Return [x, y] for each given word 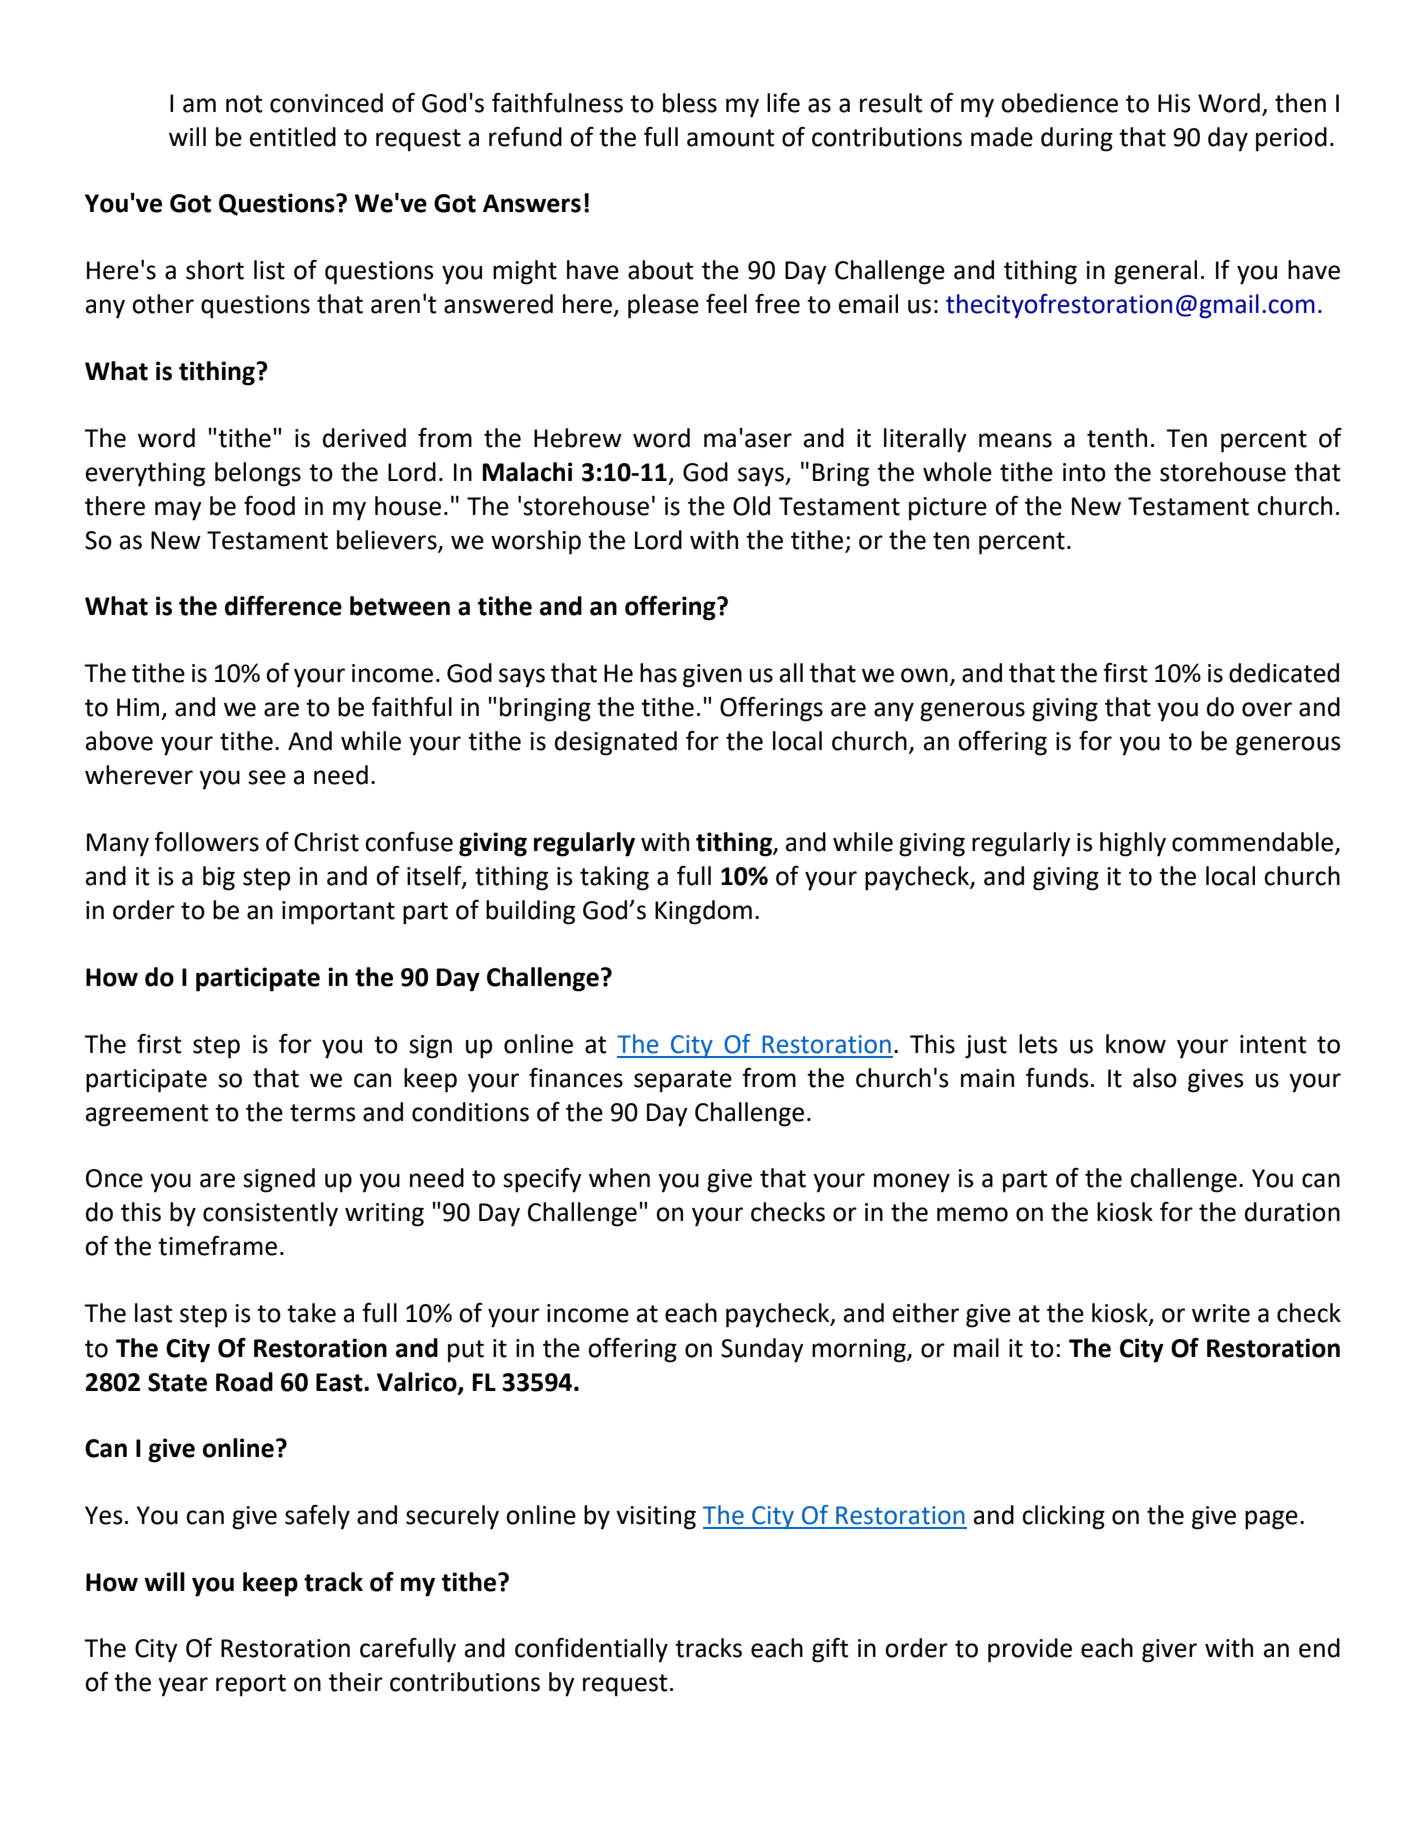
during [1077, 139]
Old [751, 506]
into [1084, 472]
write [1221, 1313]
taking [614, 878]
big [219, 878]
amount [731, 138]
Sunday [762, 1350]
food [269, 505]
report [251, 1685]
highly [1133, 844]
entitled [293, 137]
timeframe [217, 1246]
